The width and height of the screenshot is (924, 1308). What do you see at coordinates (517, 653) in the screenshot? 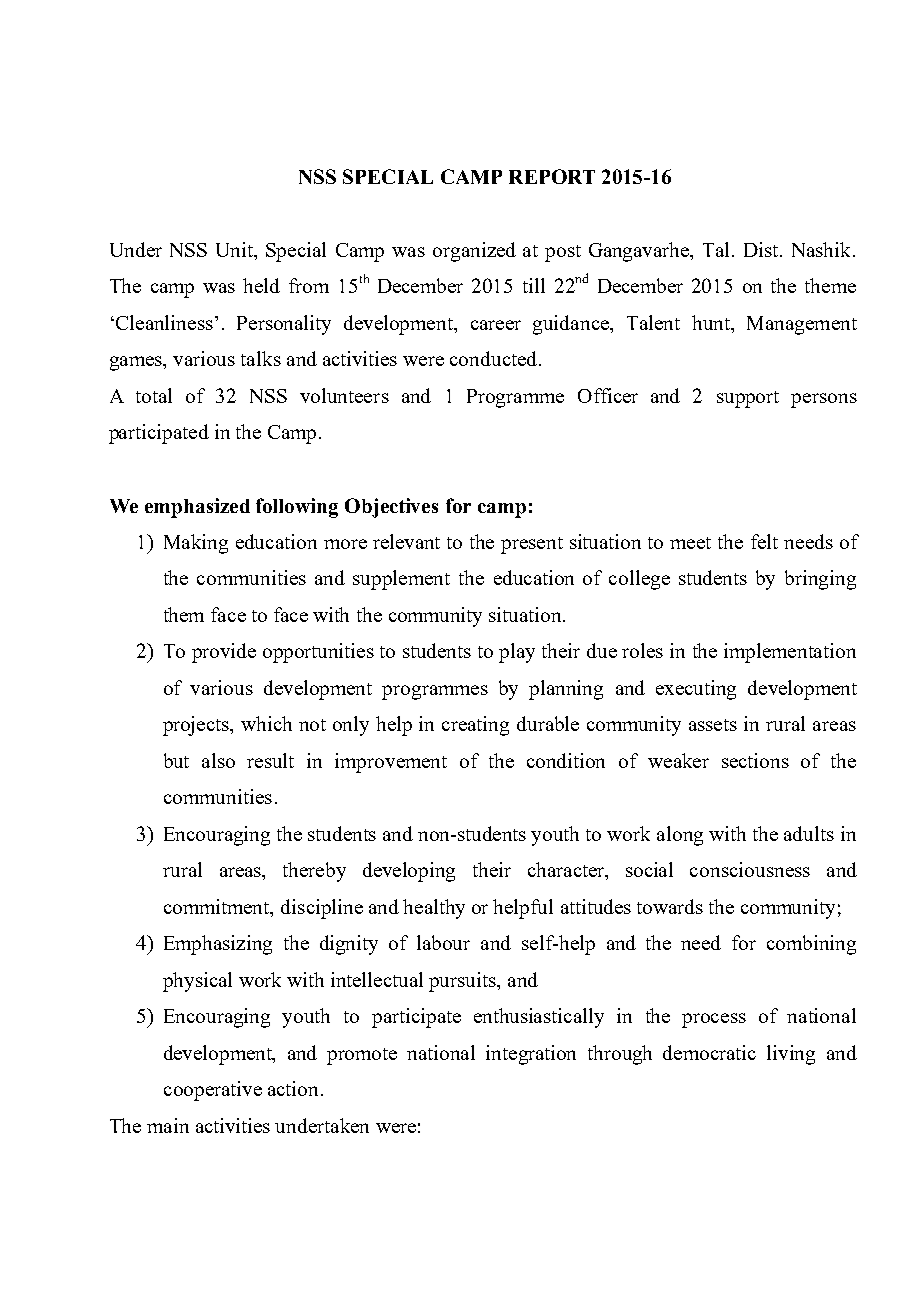
I see `play` at bounding box center [517, 653].
